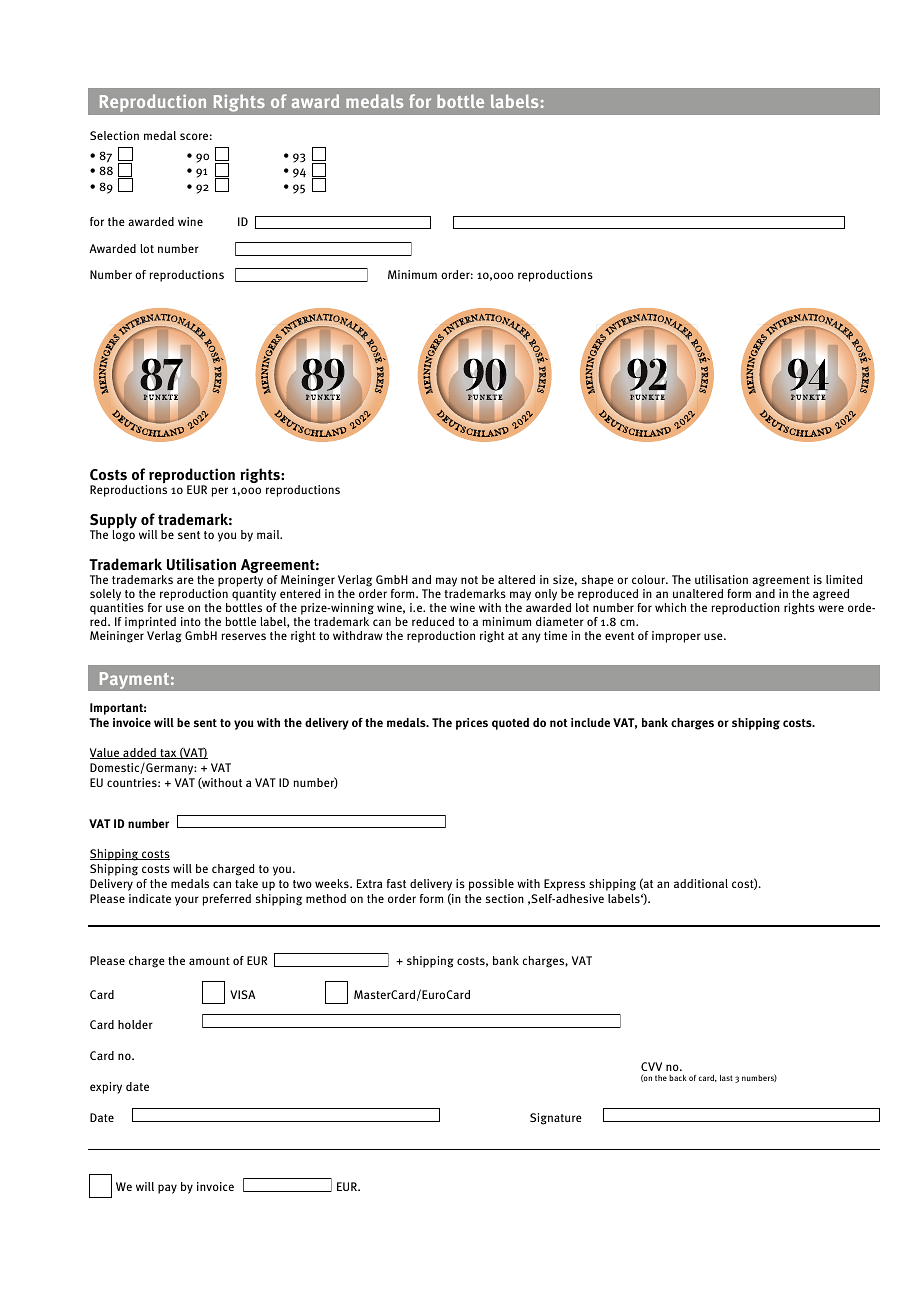  I want to click on Selection, so click(114, 135).
